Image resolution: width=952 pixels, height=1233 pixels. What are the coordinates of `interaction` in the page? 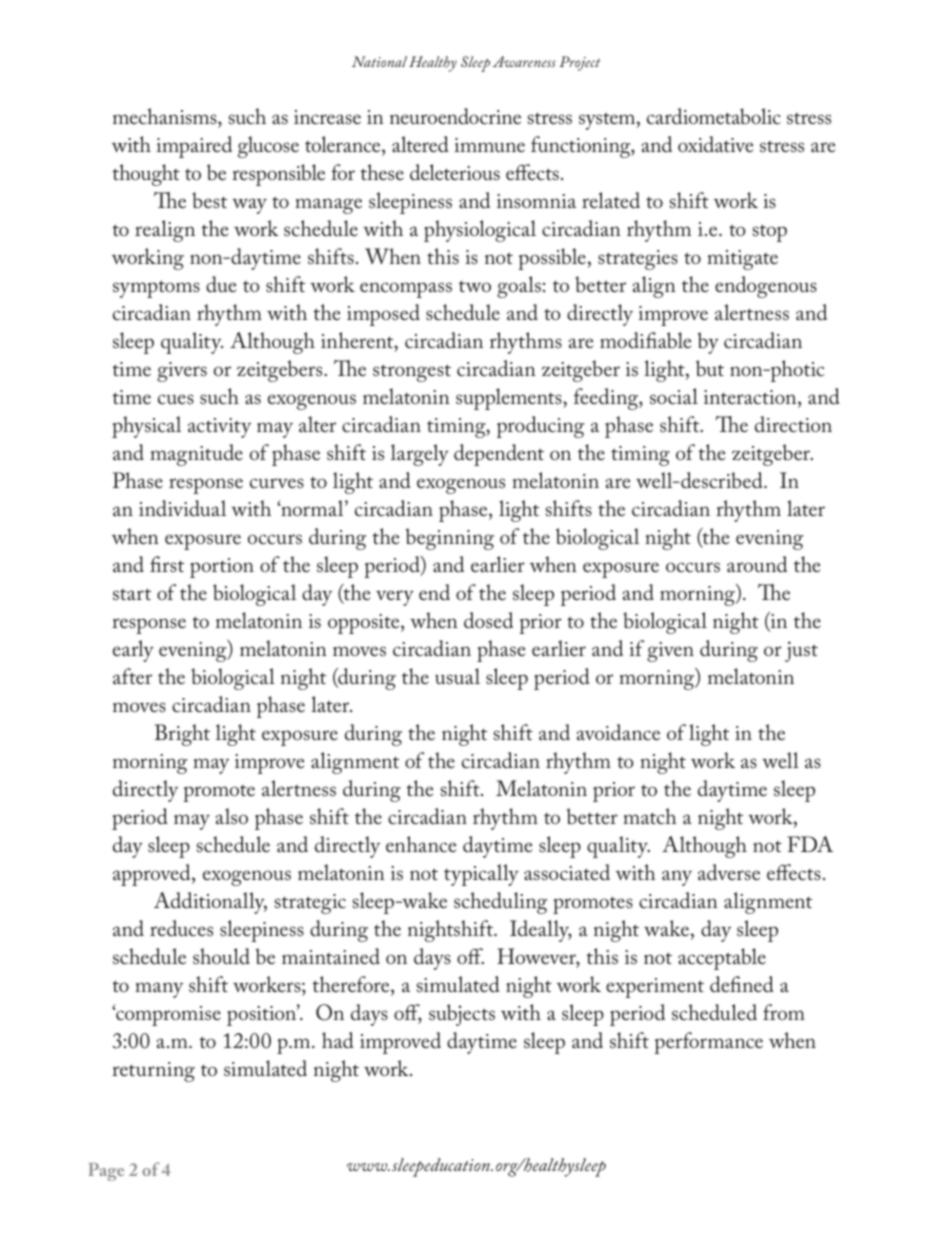 It's located at (751, 397).
